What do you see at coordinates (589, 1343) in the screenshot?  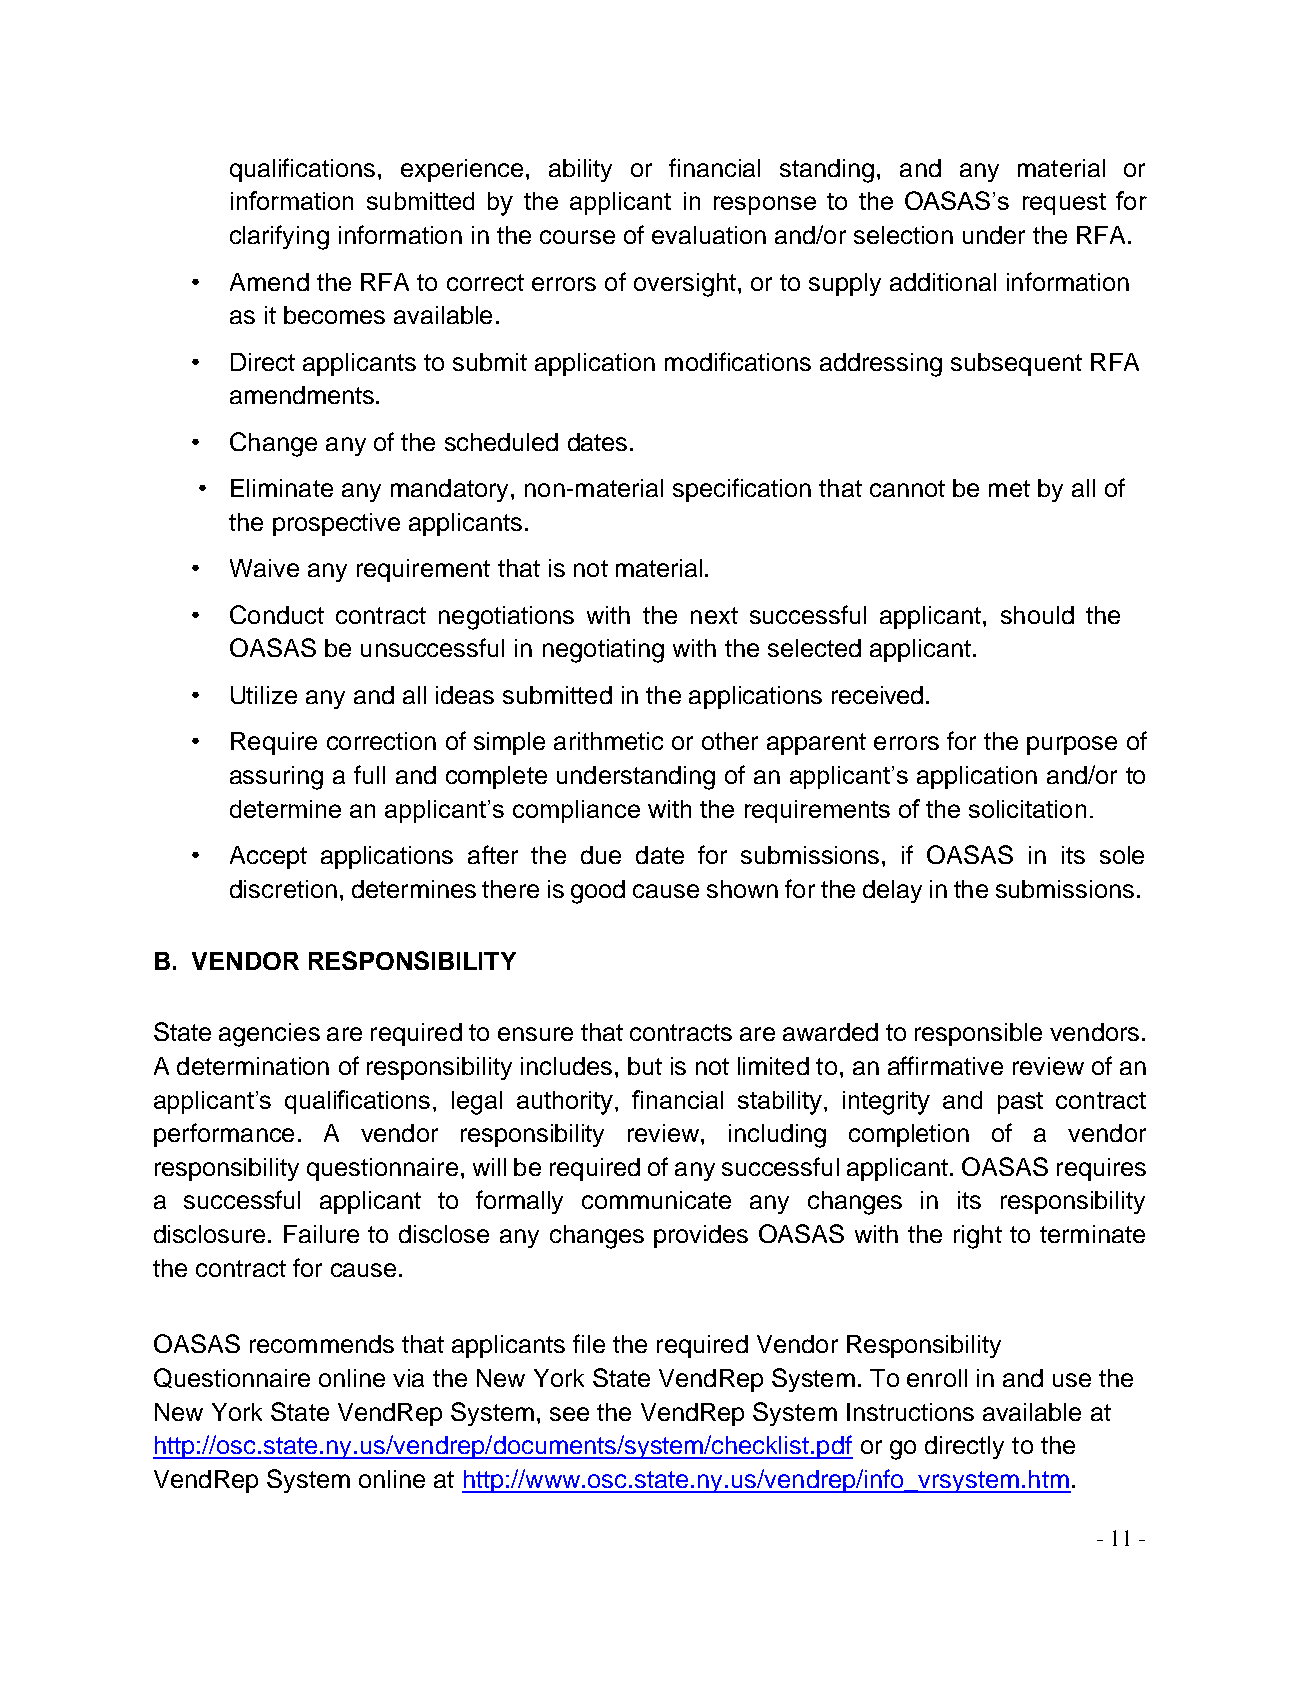 I see `file` at bounding box center [589, 1343].
